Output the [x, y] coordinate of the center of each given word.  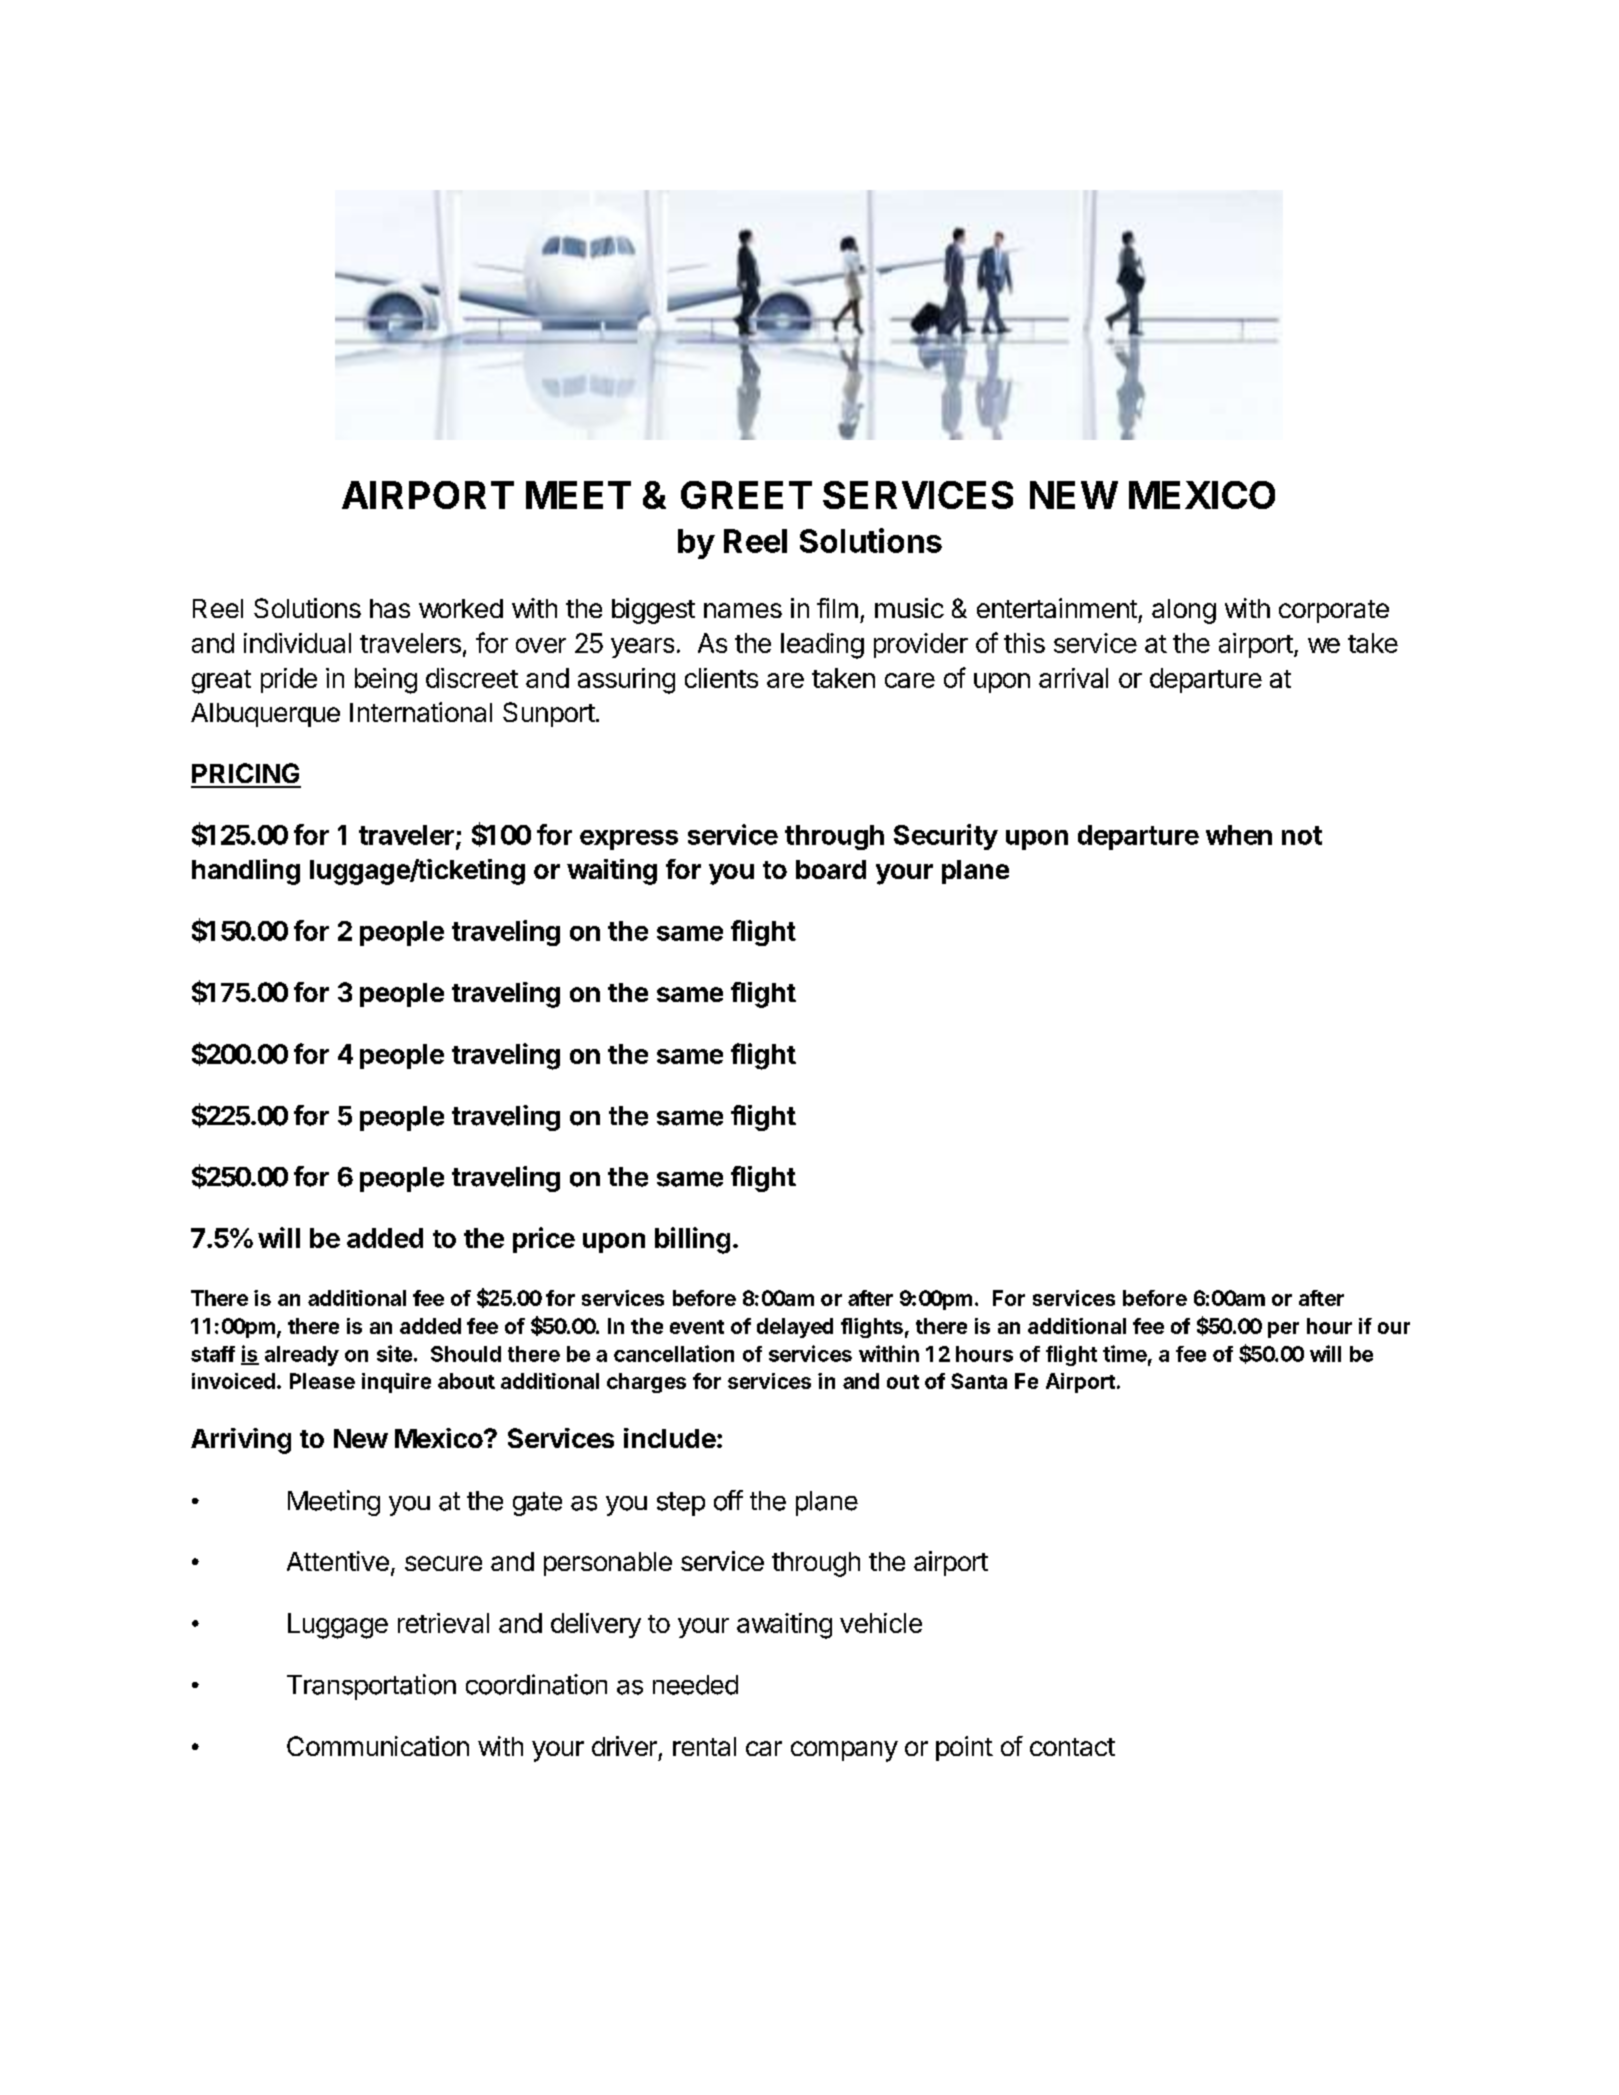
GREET [746, 495]
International [421, 712]
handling [246, 872]
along [1184, 611]
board [831, 869]
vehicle [881, 1623]
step [681, 1504]
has [390, 608]
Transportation [371, 1687]
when [1239, 835]
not [1302, 835]
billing [692, 1240]
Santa [979, 1381]
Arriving [241, 1441]
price [544, 1240]
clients [721, 678]
